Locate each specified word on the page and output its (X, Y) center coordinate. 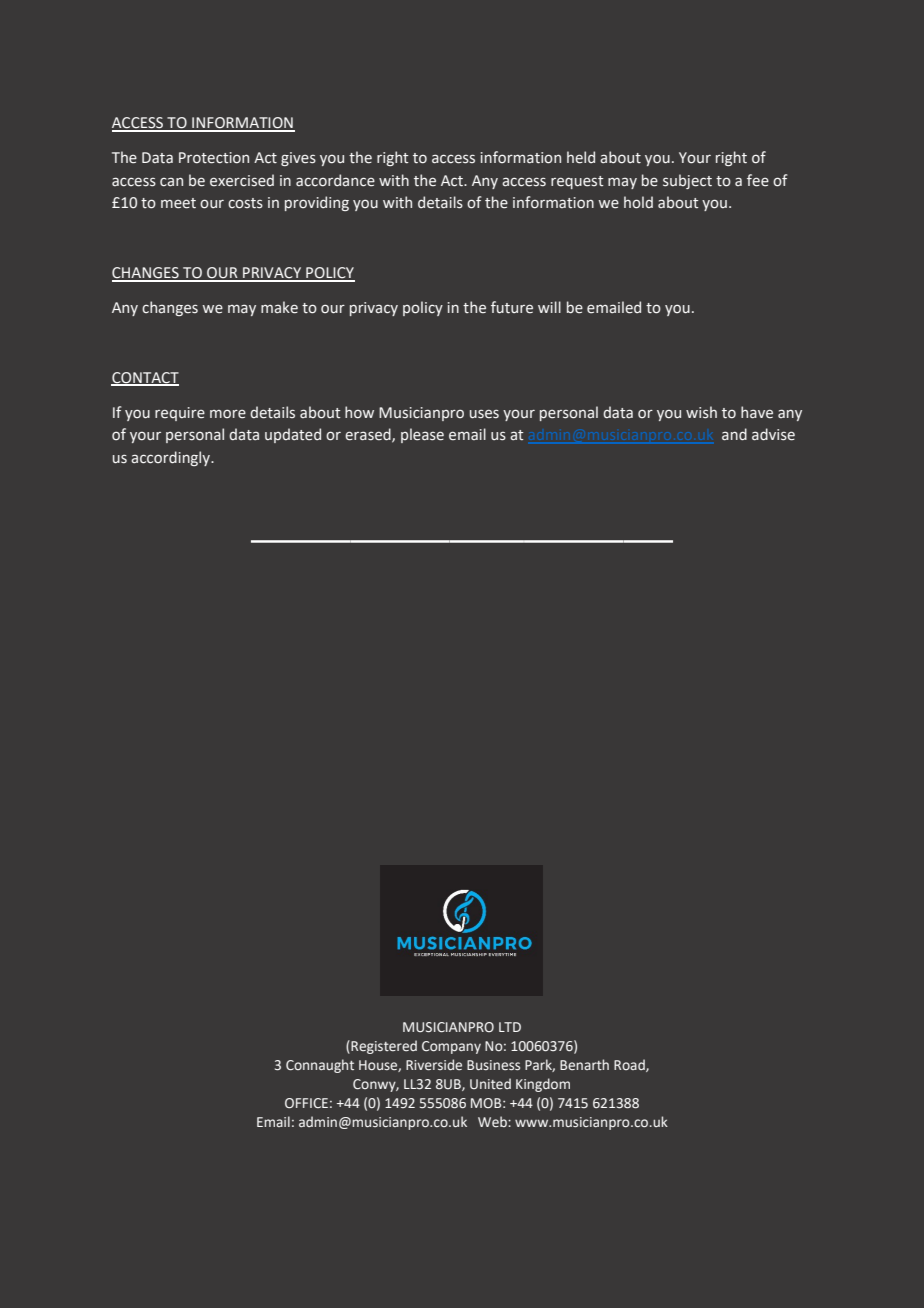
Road (630, 1065)
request (577, 182)
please (422, 435)
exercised (242, 180)
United (490, 1083)
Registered (383, 1047)
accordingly (172, 458)
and (734, 434)
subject (687, 181)
